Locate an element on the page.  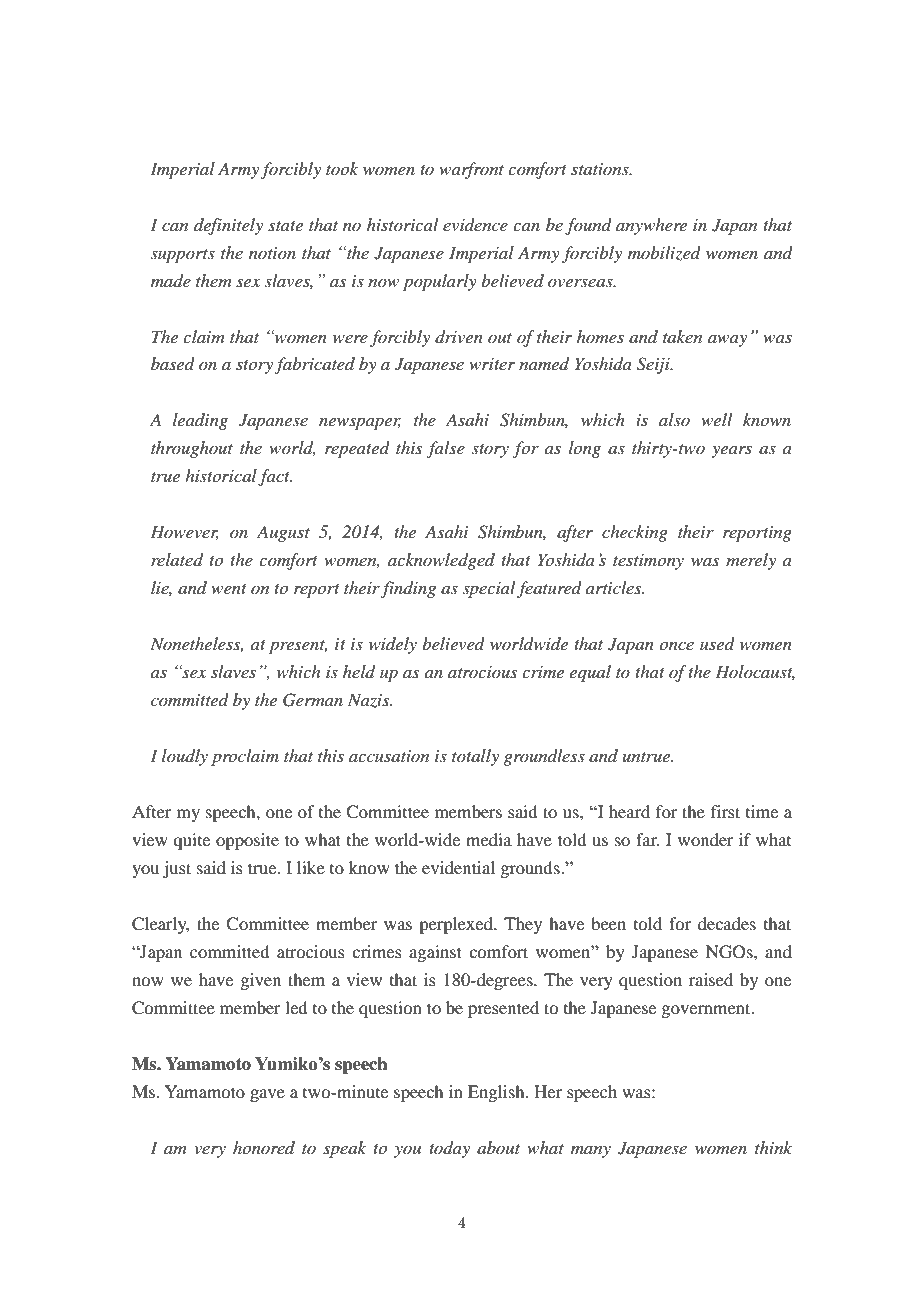
today is located at coordinates (449, 1149).
